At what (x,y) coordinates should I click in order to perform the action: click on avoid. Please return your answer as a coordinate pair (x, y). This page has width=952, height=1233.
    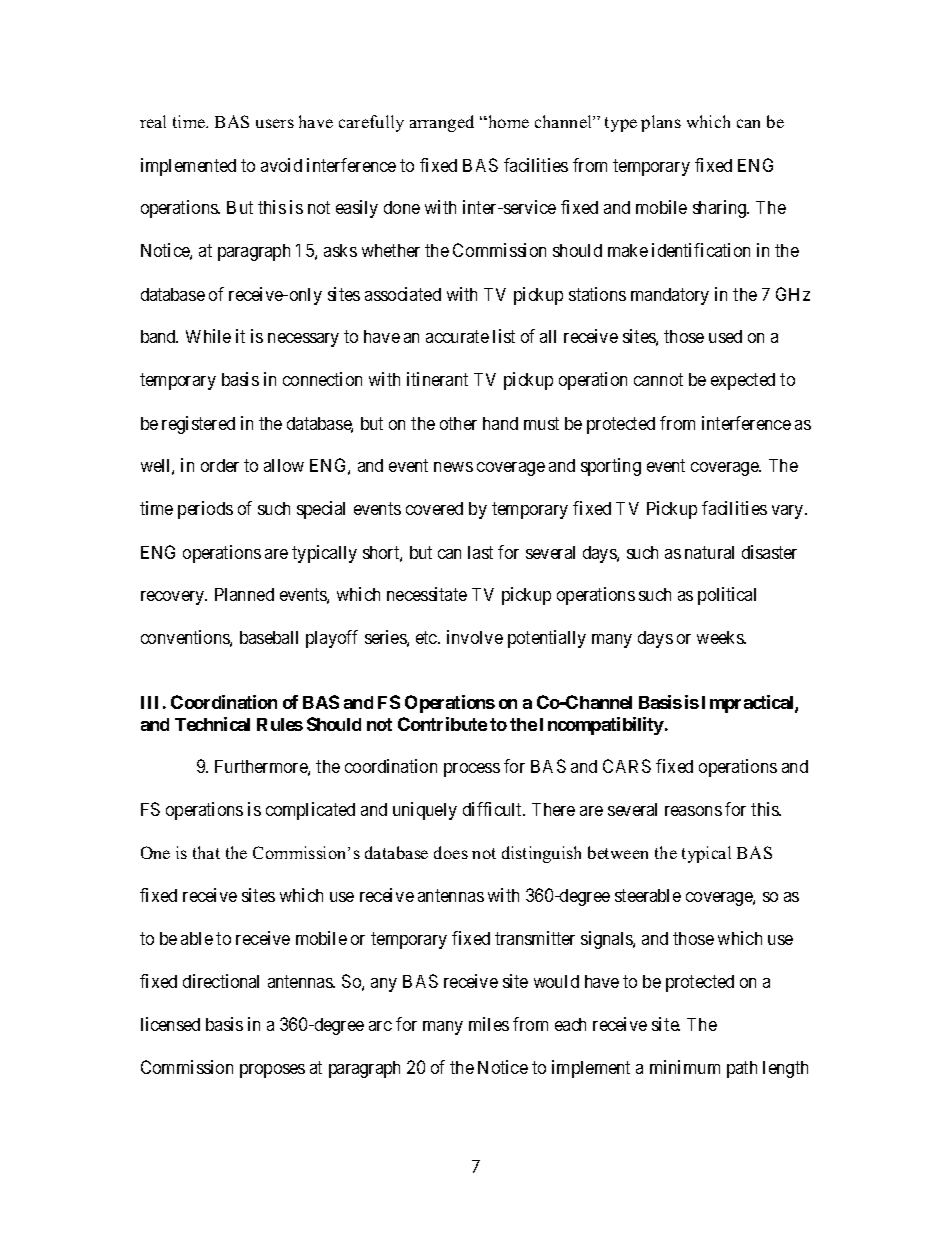
    Looking at the image, I should click on (281, 165).
